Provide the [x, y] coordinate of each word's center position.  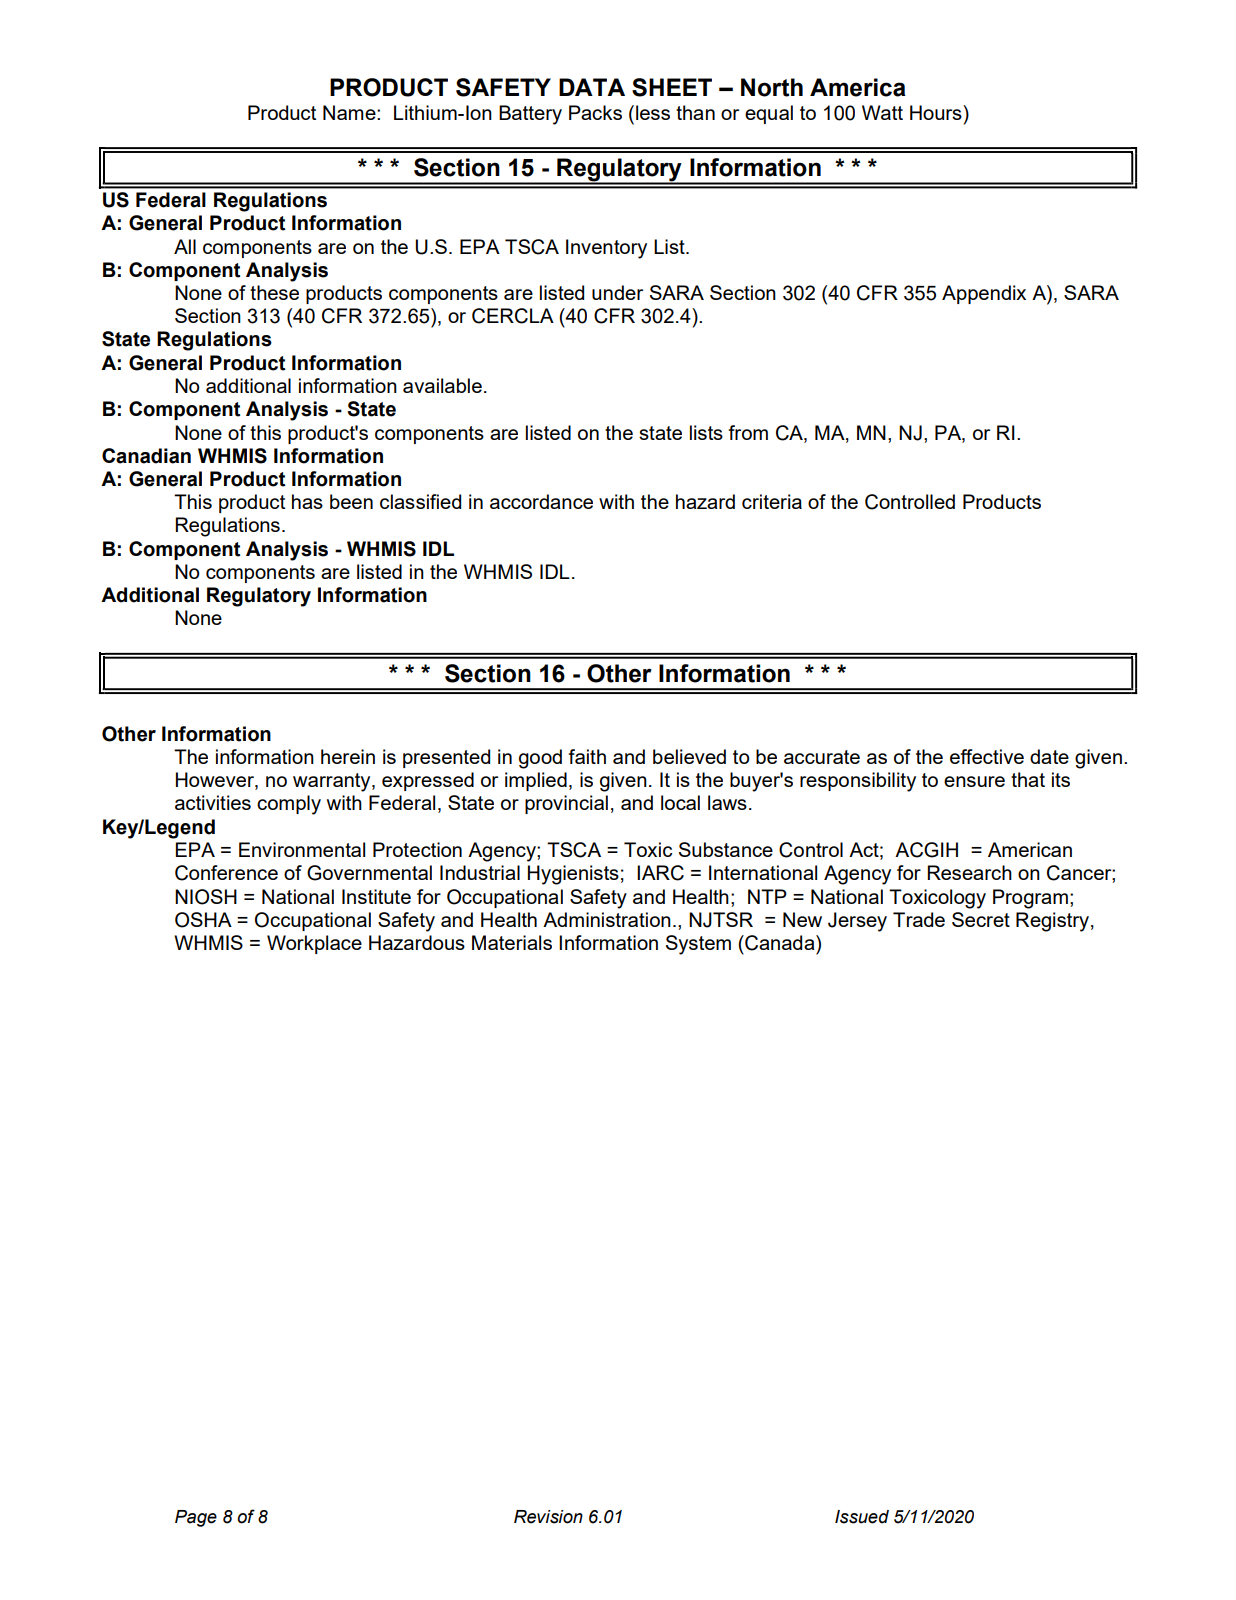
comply [289, 805]
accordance [541, 501]
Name [350, 112]
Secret [981, 919]
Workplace [314, 944]
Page [196, 1518]
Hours [937, 112]
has [307, 501]
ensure [974, 781]
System [698, 945]
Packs [595, 112]
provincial [566, 804]
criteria [772, 501]
